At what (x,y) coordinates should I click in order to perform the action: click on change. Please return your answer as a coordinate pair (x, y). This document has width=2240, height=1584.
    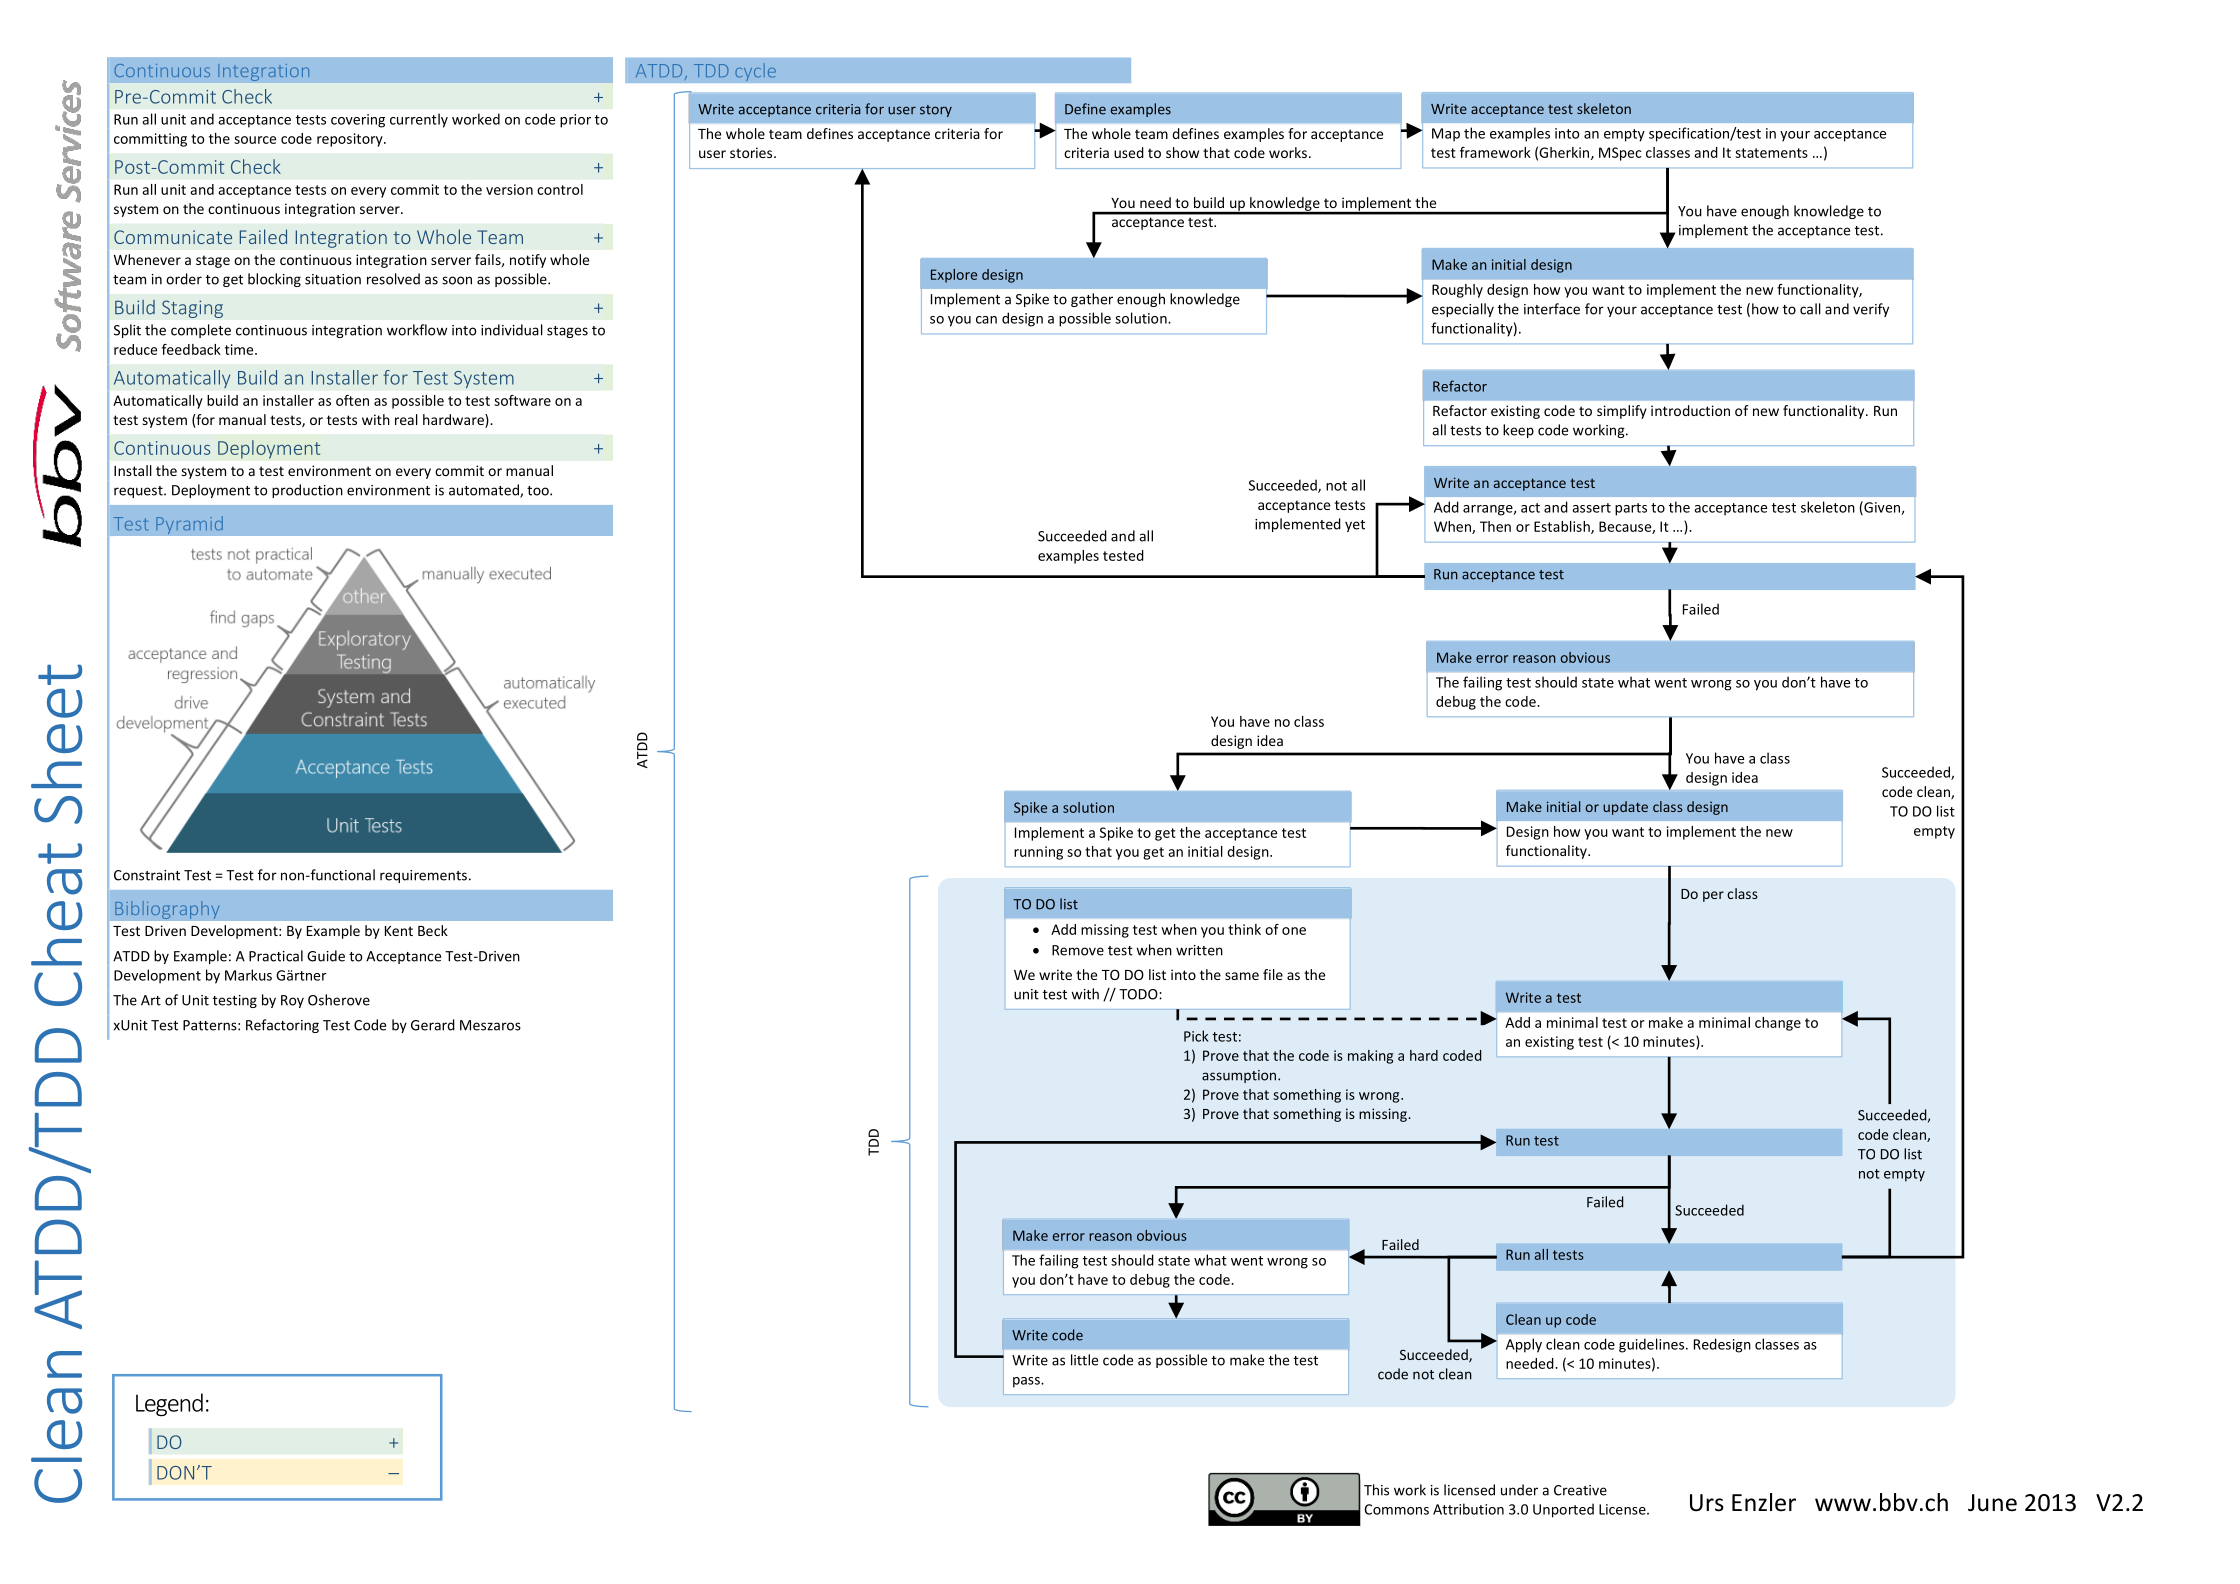
    Looking at the image, I should click on (1778, 1024).
